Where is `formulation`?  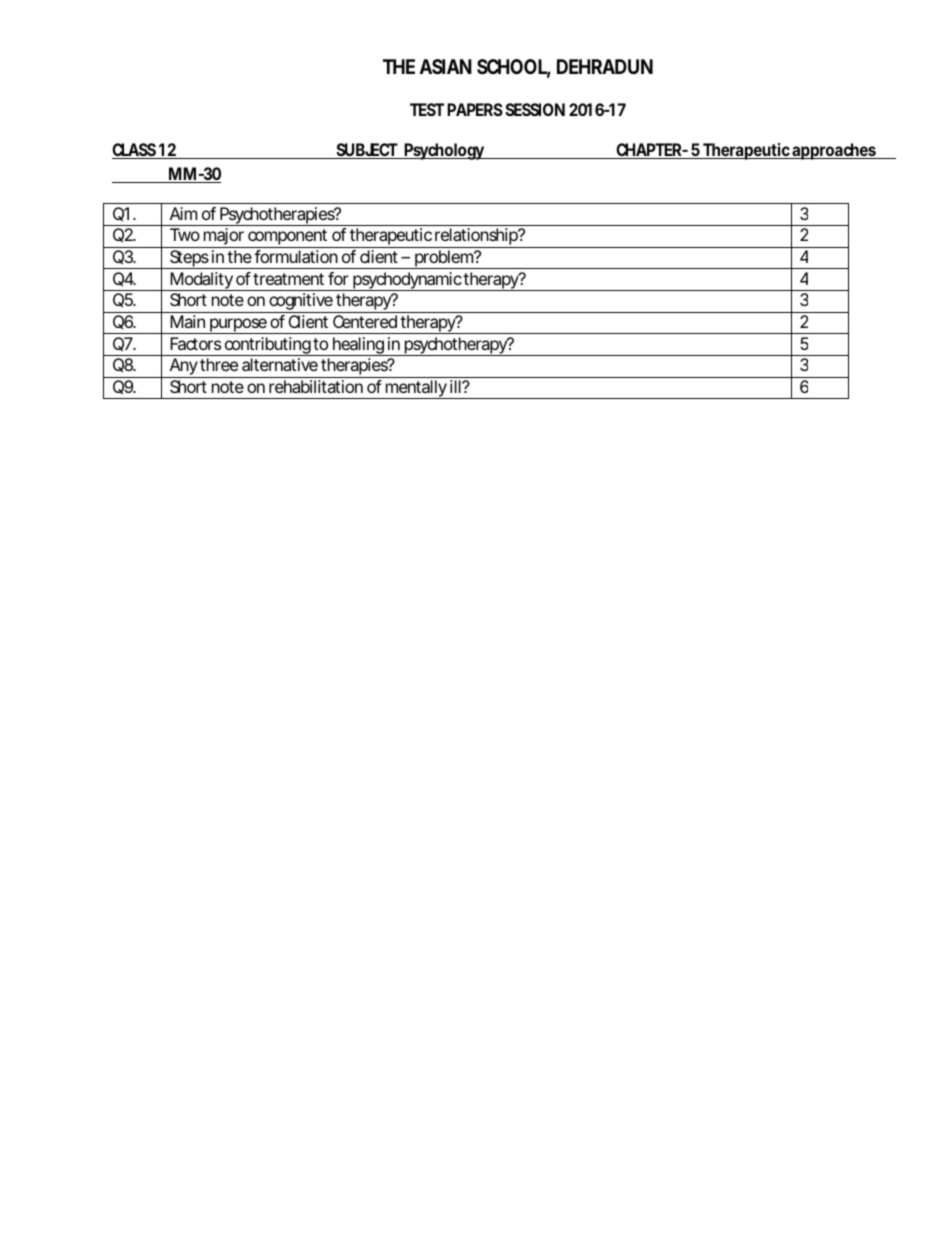
formulation is located at coordinates (296, 256).
